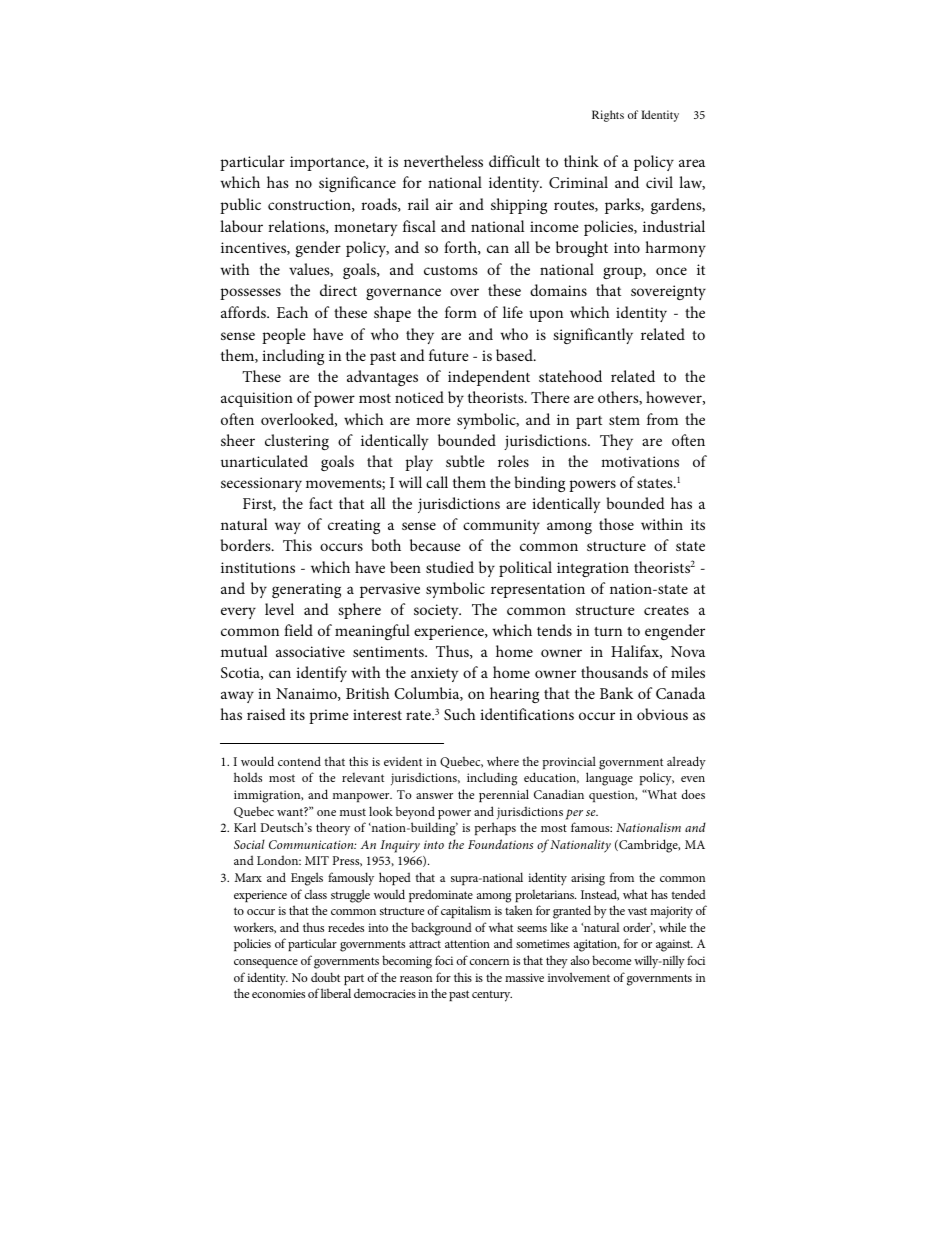 Image resolution: width=952 pixels, height=1233 pixels. Describe the element at coordinates (624, 420) in the screenshot. I see `stem` at that location.
